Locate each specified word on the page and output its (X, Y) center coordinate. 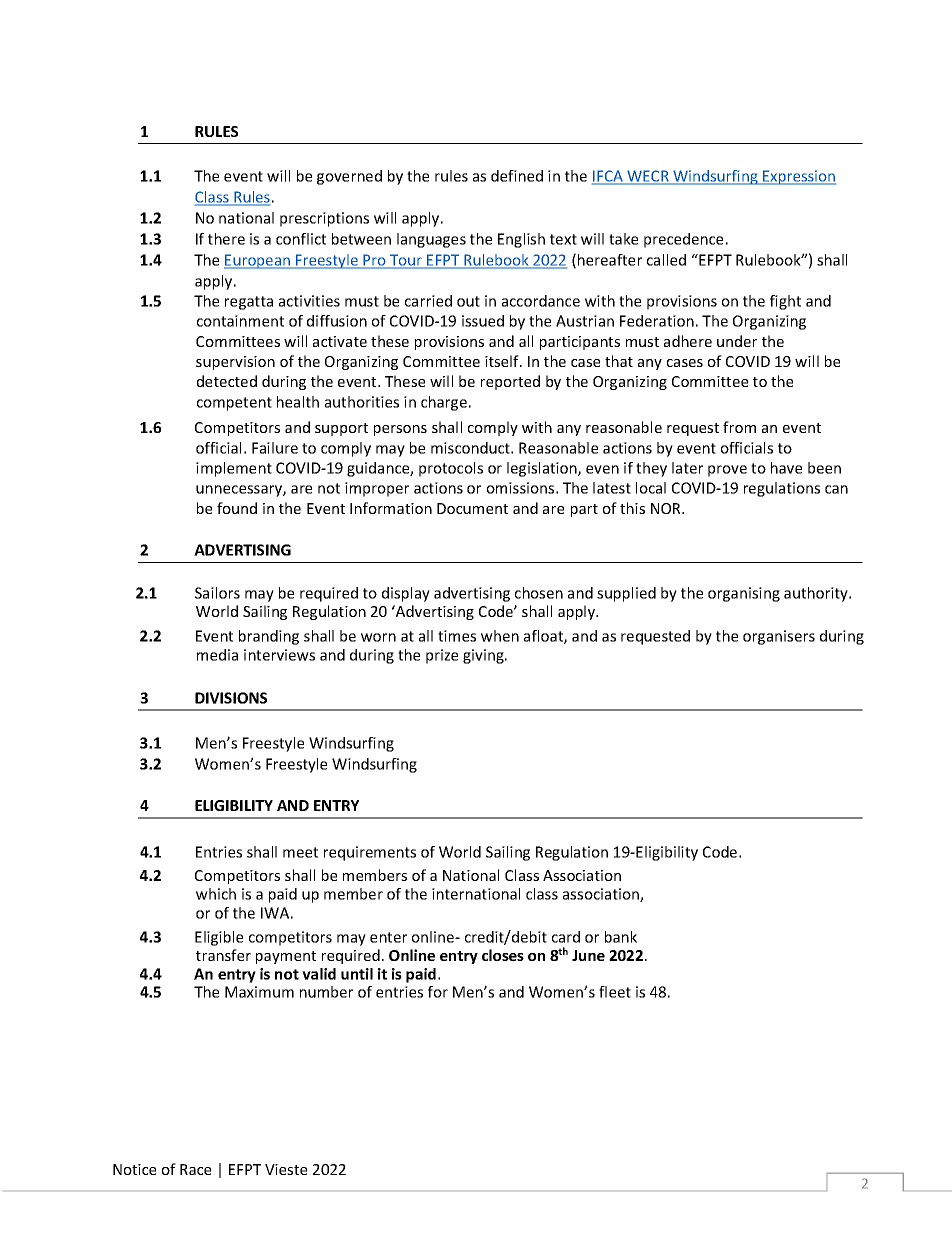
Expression (798, 177)
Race (195, 1169)
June (588, 955)
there (226, 239)
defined (517, 176)
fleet (615, 992)
